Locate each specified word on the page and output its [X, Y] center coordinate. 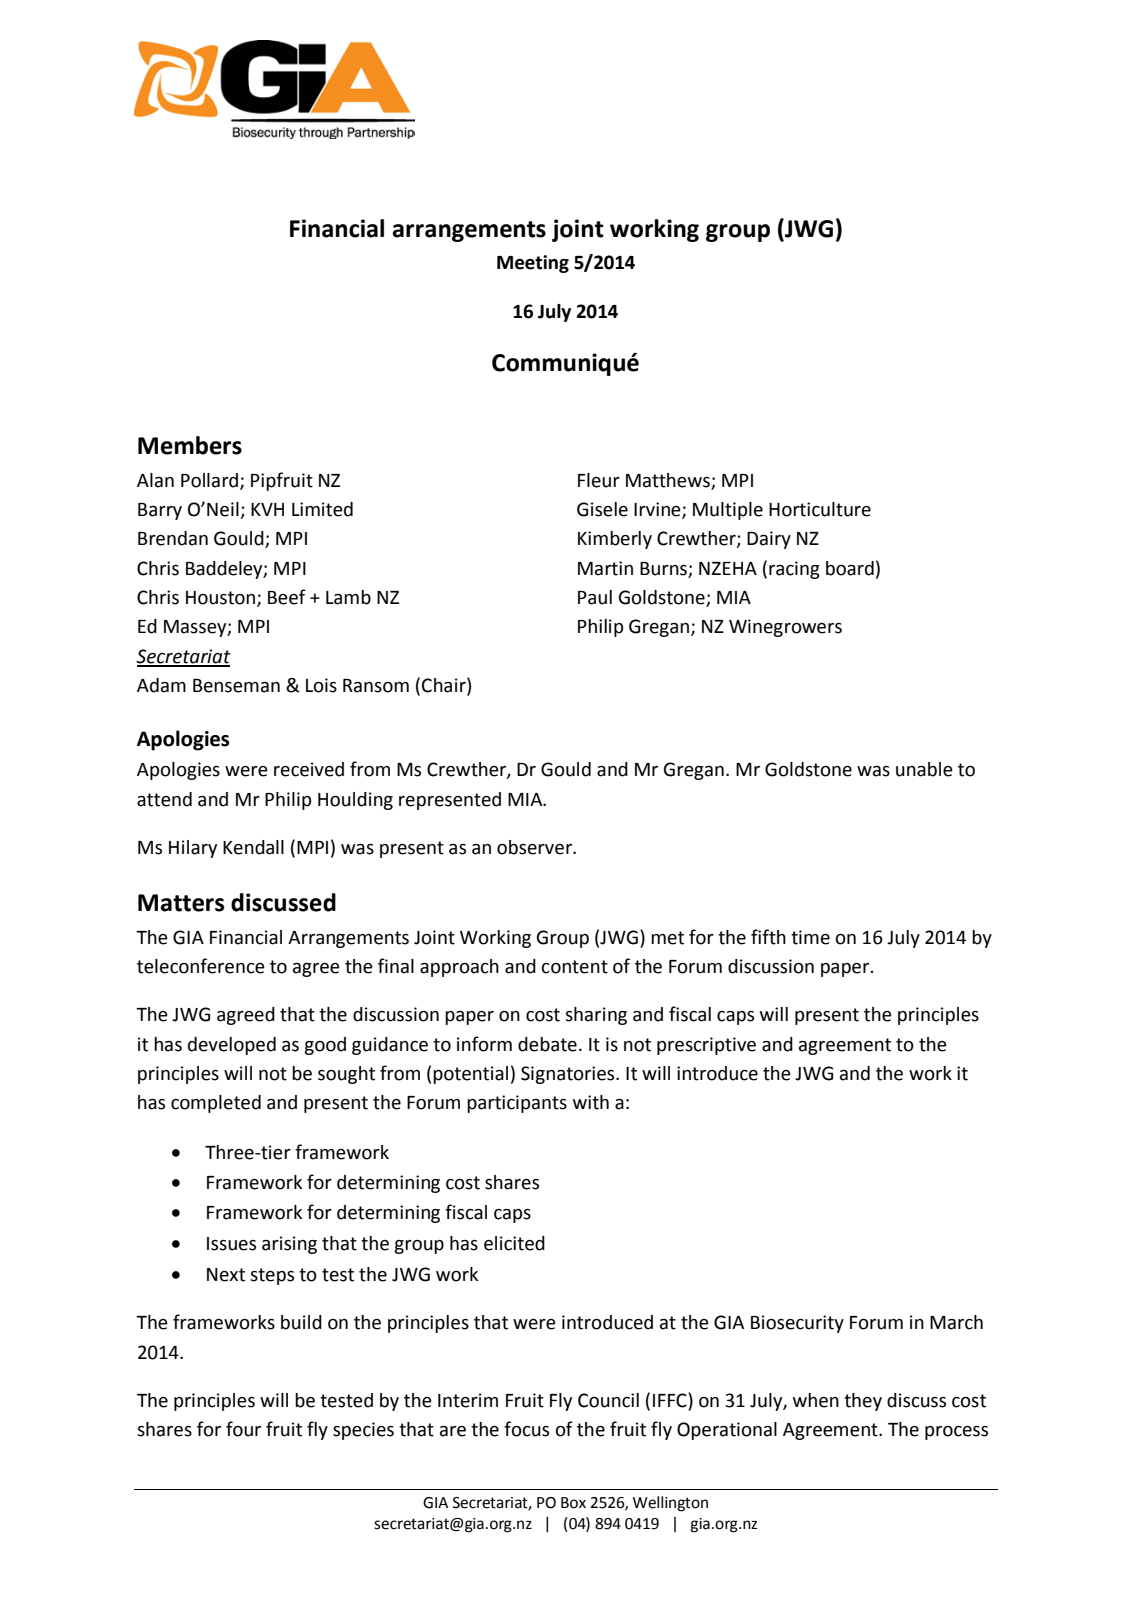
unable [924, 769]
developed [232, 1046]
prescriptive [706, 1046]
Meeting [533, 264]
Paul [595, 597]
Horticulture [820, 509]
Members [190, 445]
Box [573, 1503]
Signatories [569, 1075]
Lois [321, 685]
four [243, 1429]
